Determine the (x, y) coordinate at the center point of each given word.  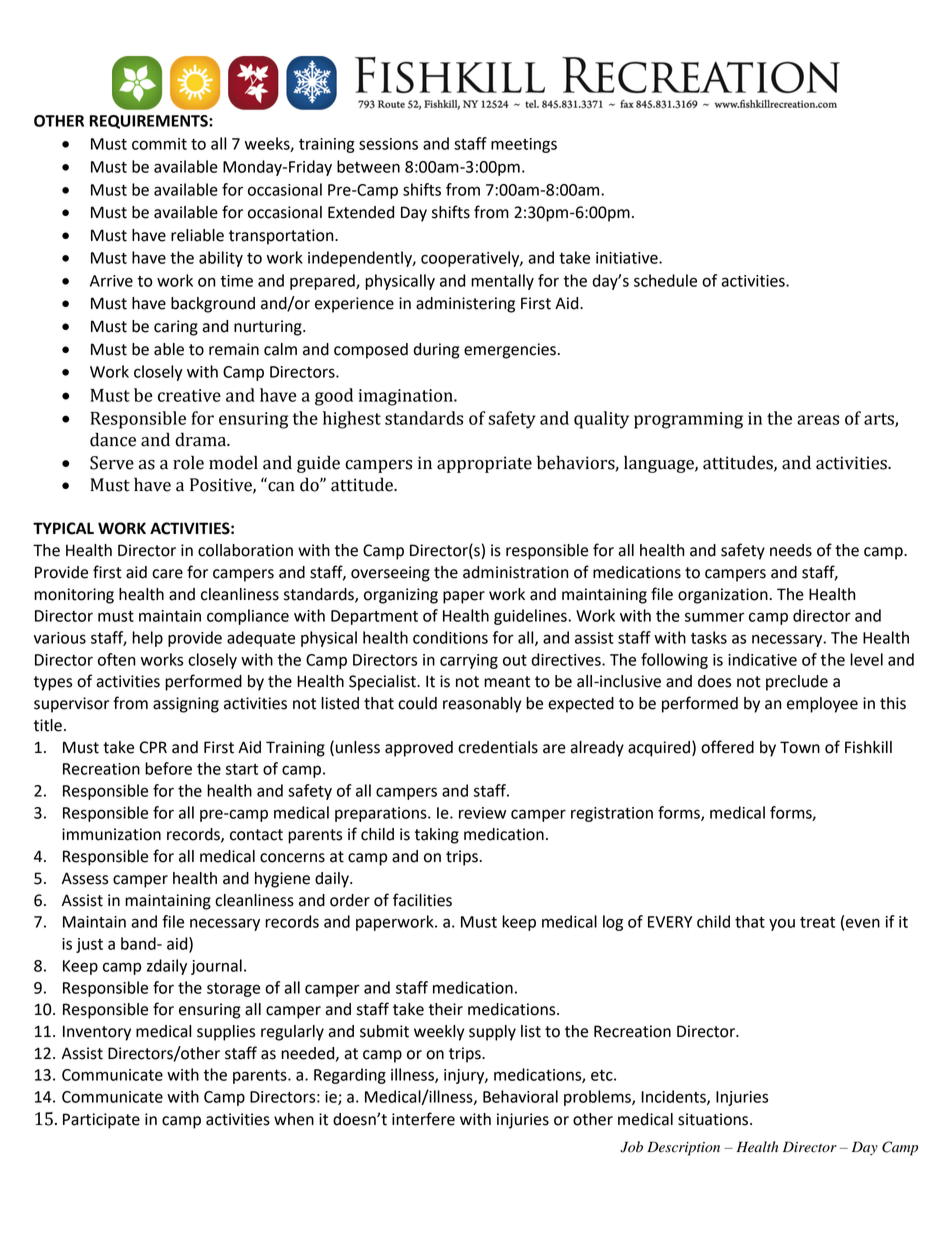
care (167, 574)
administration (515, 572)
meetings (524, 145)
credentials (498, 747)
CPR (153, 747)
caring (176, 328)
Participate (101, 1121)
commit (159, 144)
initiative (628, 258)
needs (791, 550)
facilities (422, 900)
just (89, 945)
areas (818, 420)
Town (800, 747)
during (436, 351)
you (782, 924)
